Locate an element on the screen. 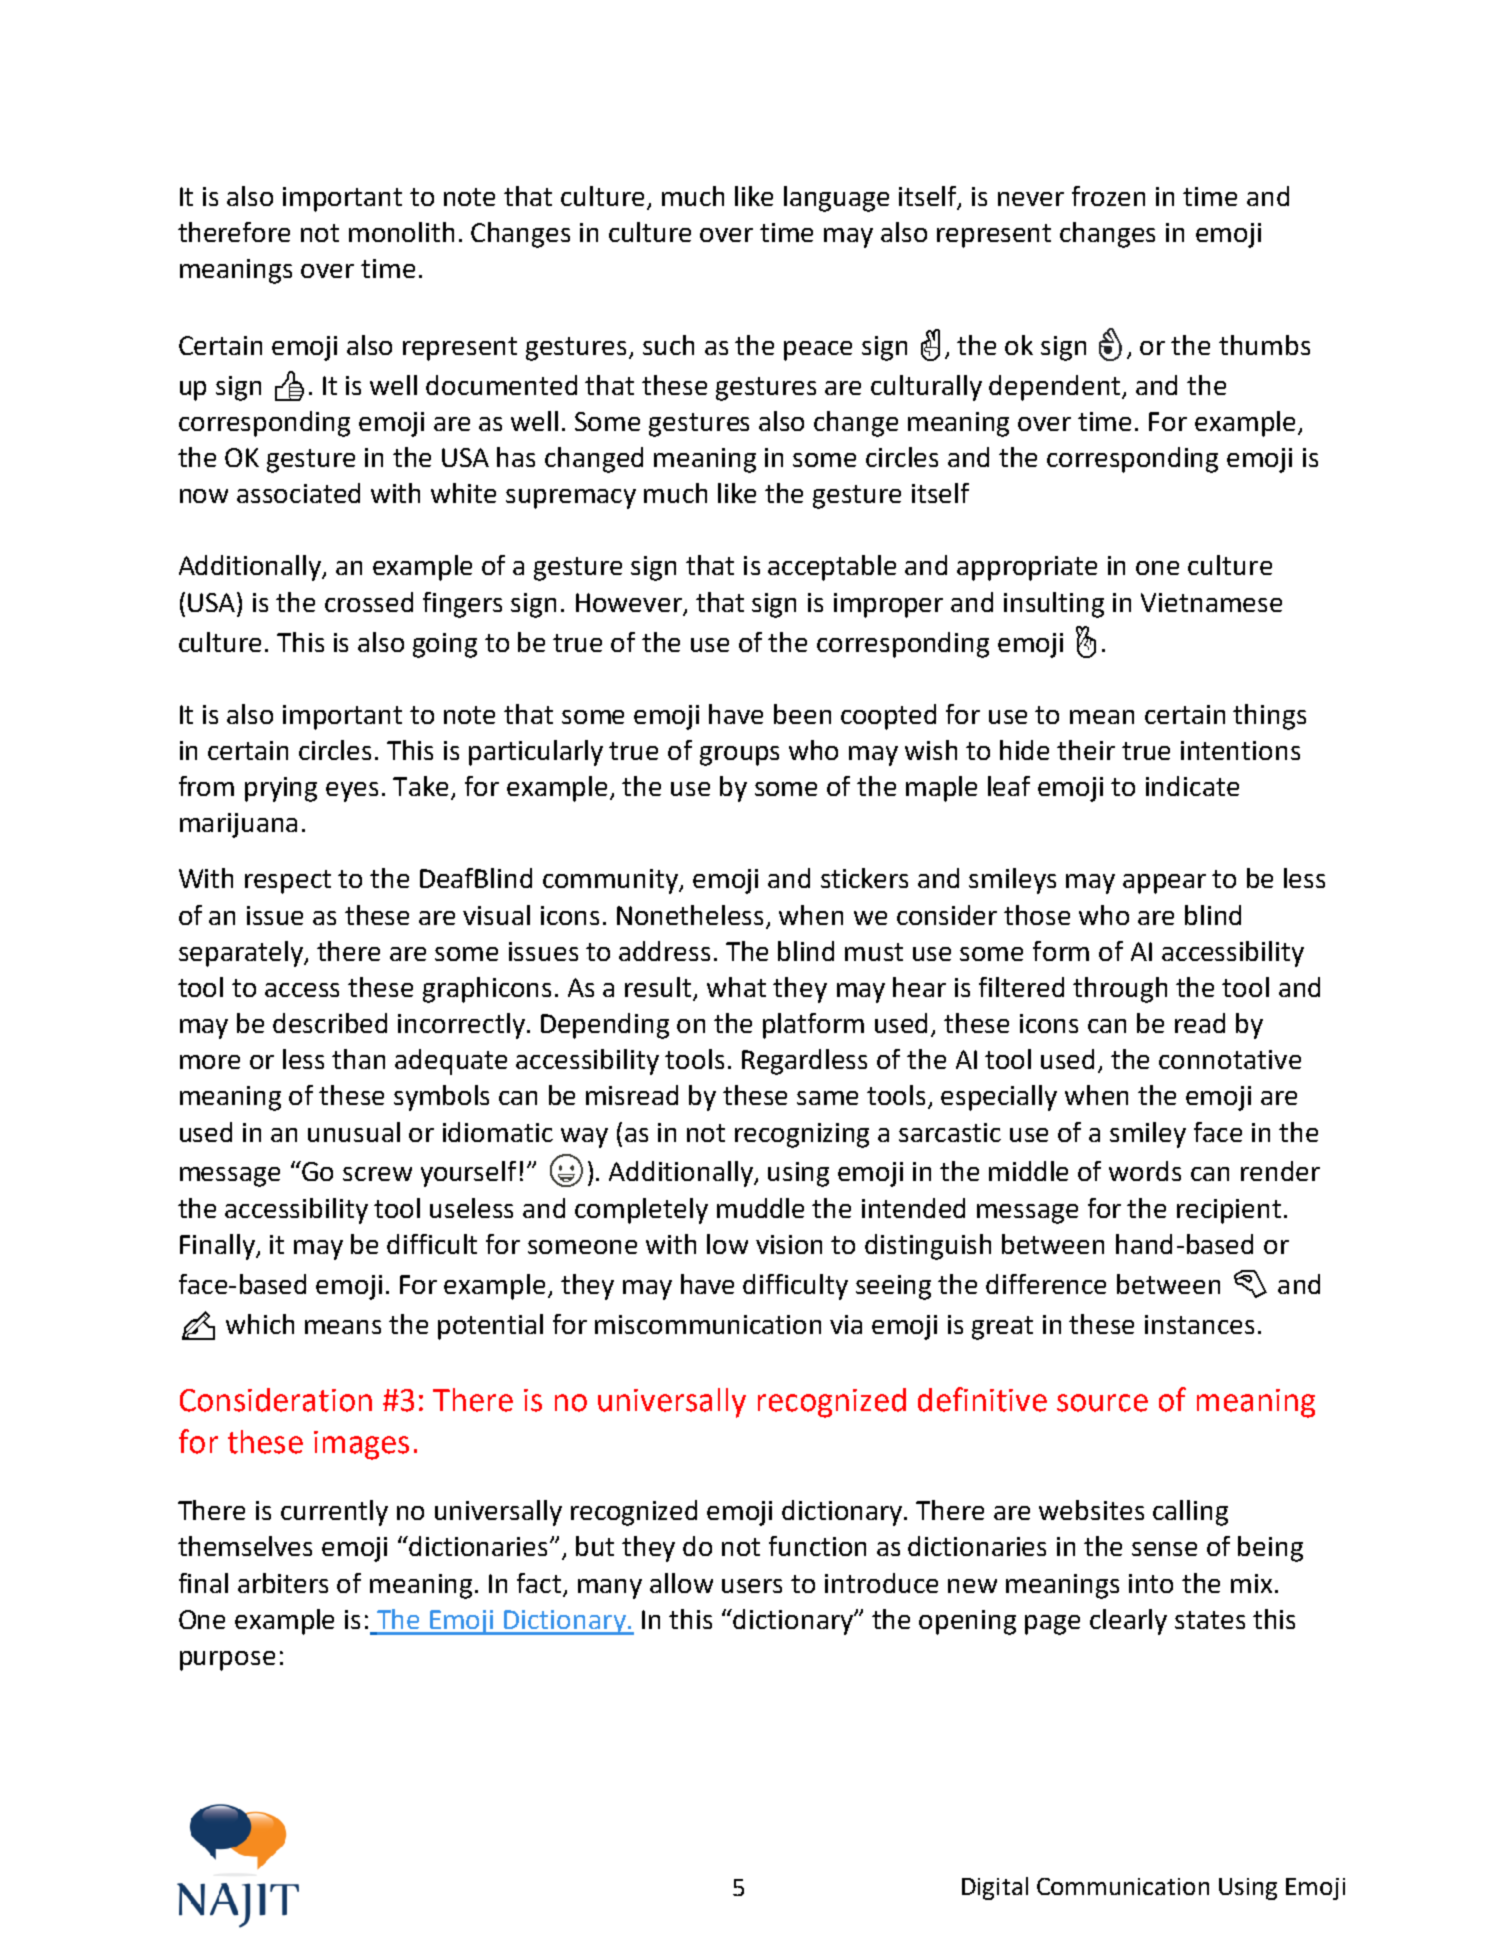 The height and width of the screenshot is (1956, 1511). eyes is located at coordinates (352, 792).
